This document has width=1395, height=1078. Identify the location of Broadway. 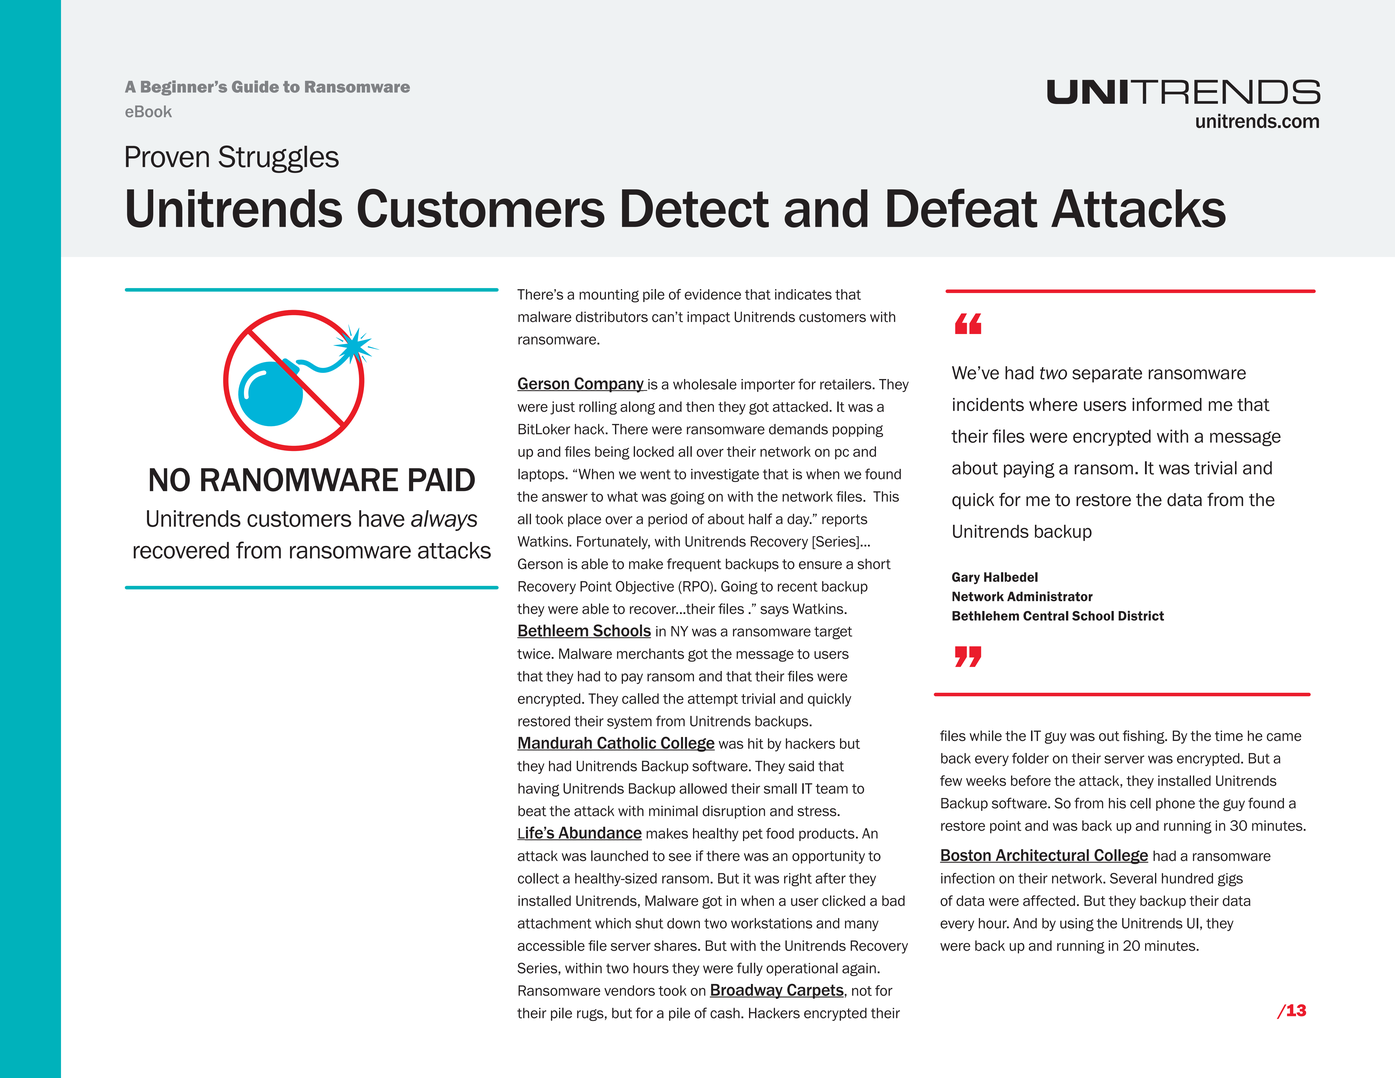
(747, 991).
